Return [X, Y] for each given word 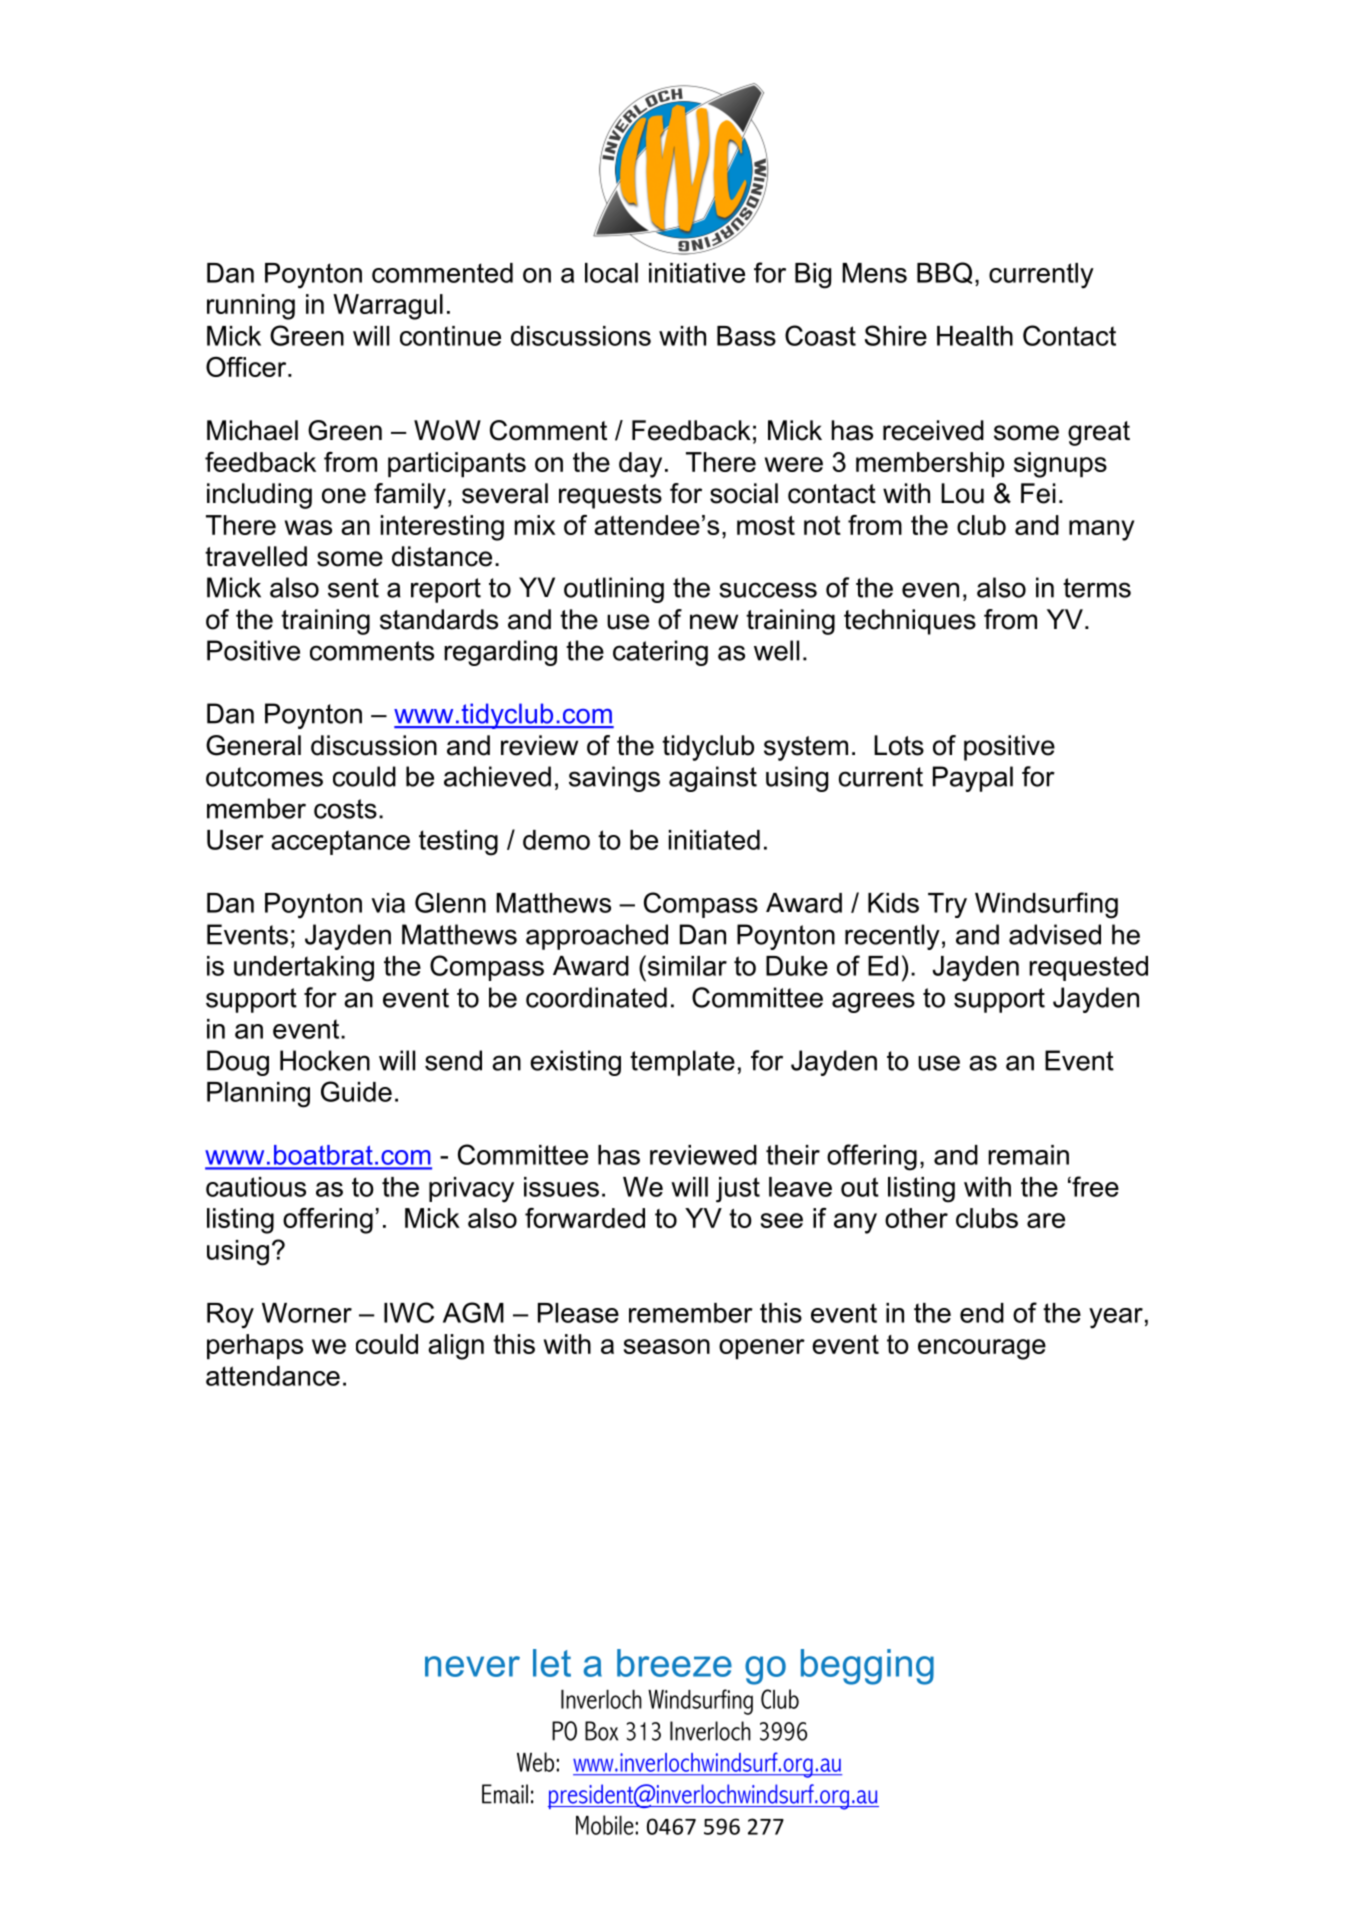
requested [1088, 968]
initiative [697, 273]
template [682, 1063]
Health [975, 336]
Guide [356, 1091]
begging [867, 1667]
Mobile [606, 1825]
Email [505, 1794]
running [251, 307]
